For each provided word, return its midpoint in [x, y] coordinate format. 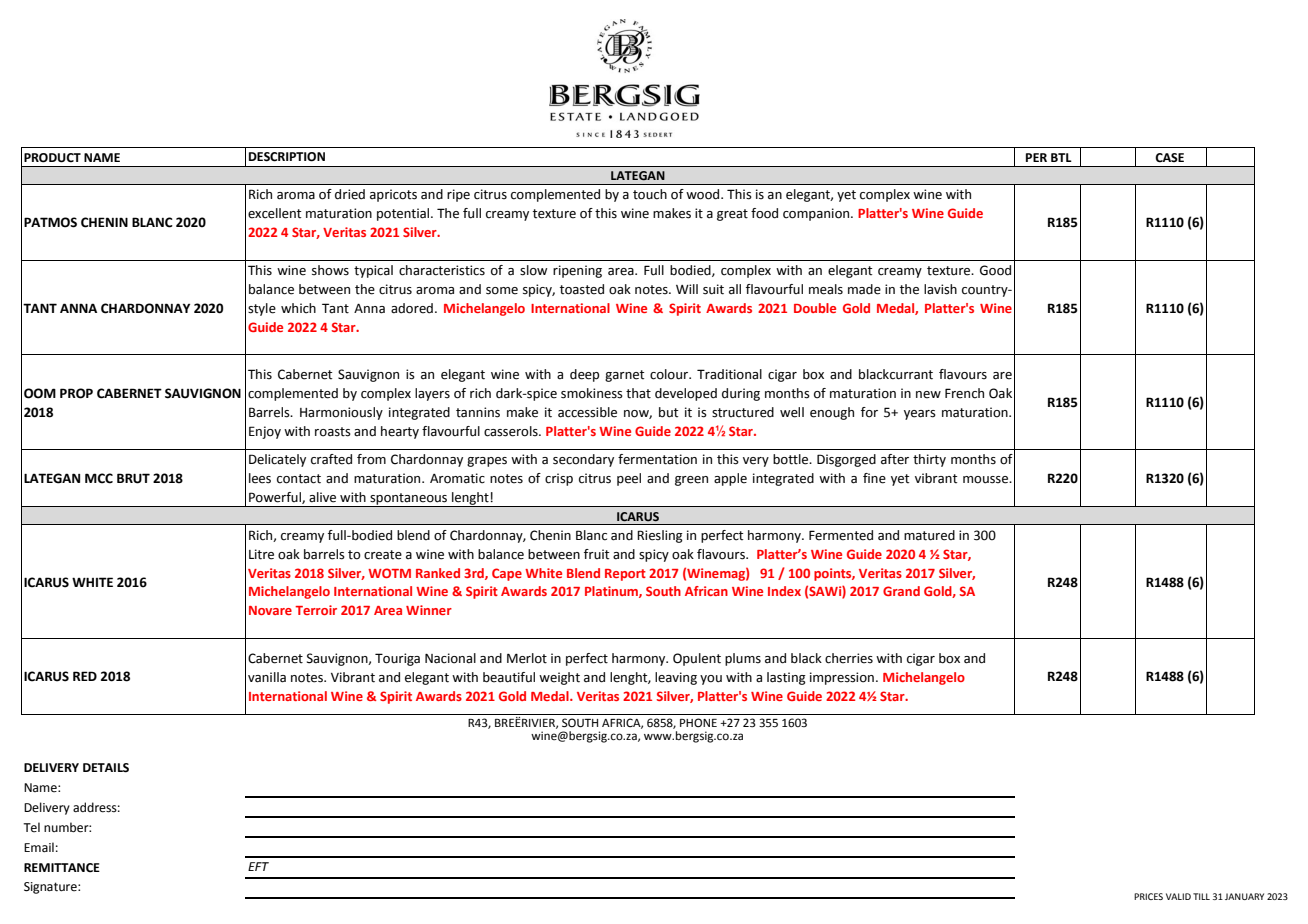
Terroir [316, 610]
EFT [258, 866]
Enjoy [265, 432]
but [668, 412]
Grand [901, 591]
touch [650, 194]
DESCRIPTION [287, 157]
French [964, 393]
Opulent [697, 659]
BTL [1061, 157]
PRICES [1148, 896]
